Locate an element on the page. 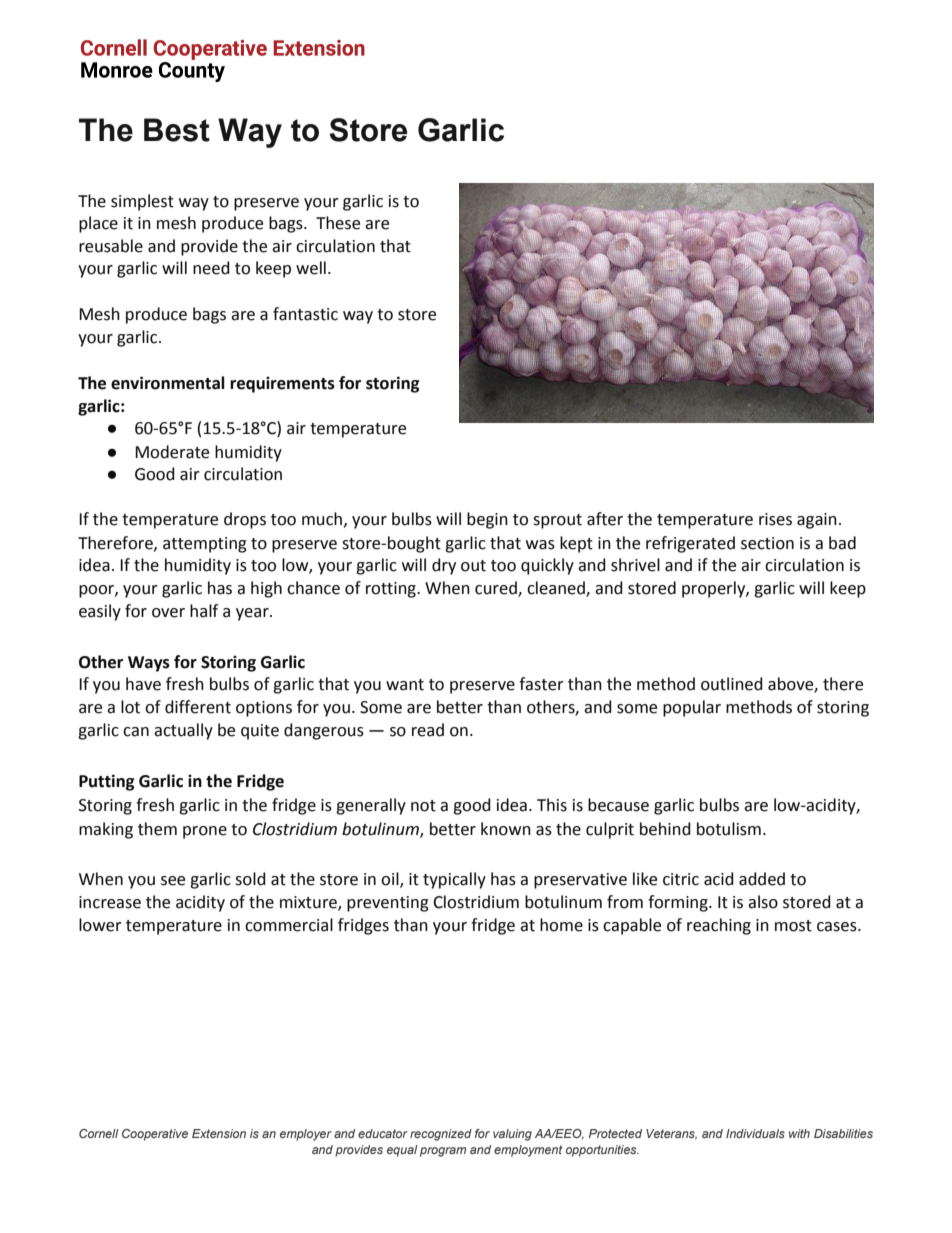  Individuals is located at coordinates (755, 1133).
